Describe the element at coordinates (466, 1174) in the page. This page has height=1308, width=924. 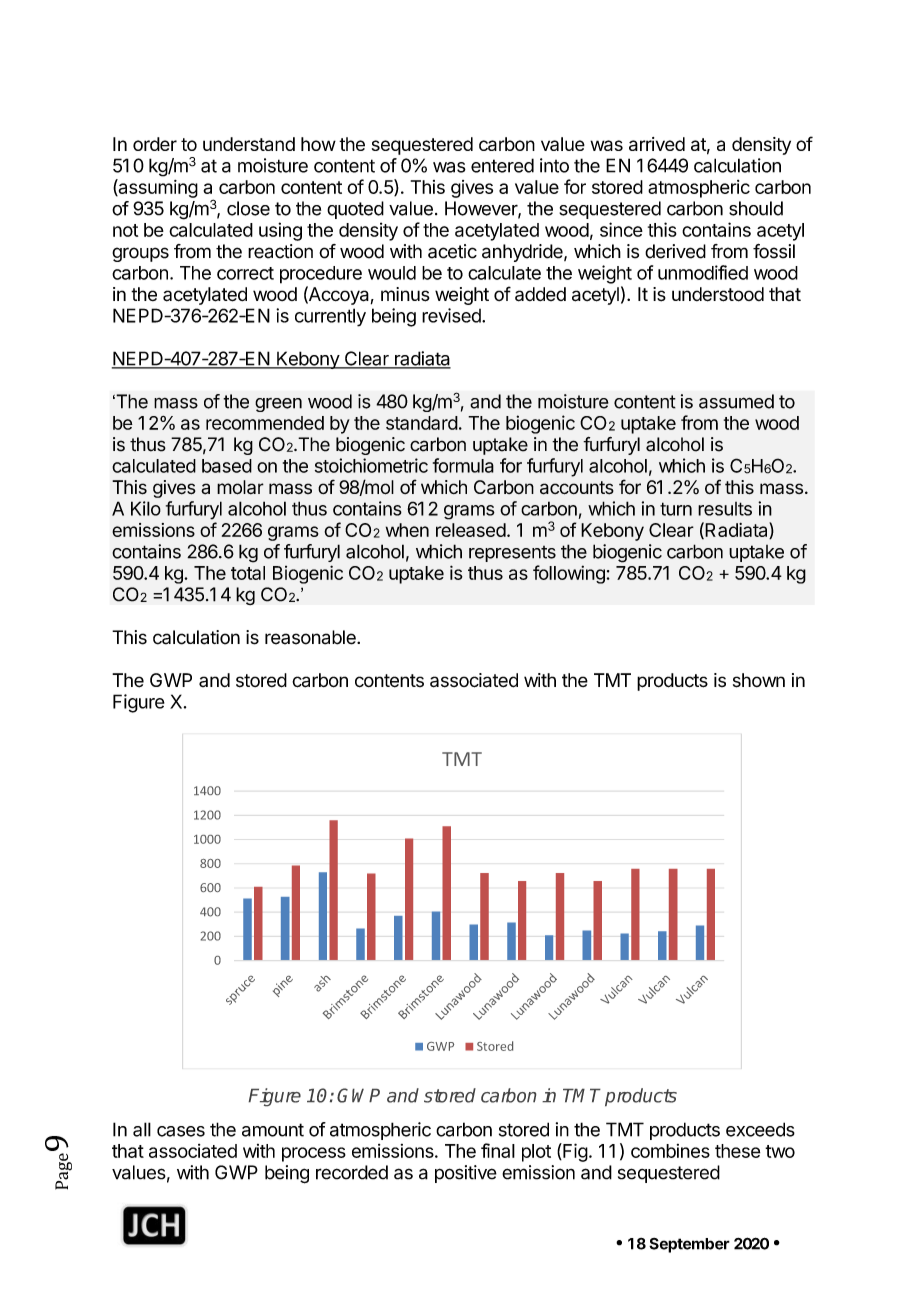
I see `positive` at that location.
